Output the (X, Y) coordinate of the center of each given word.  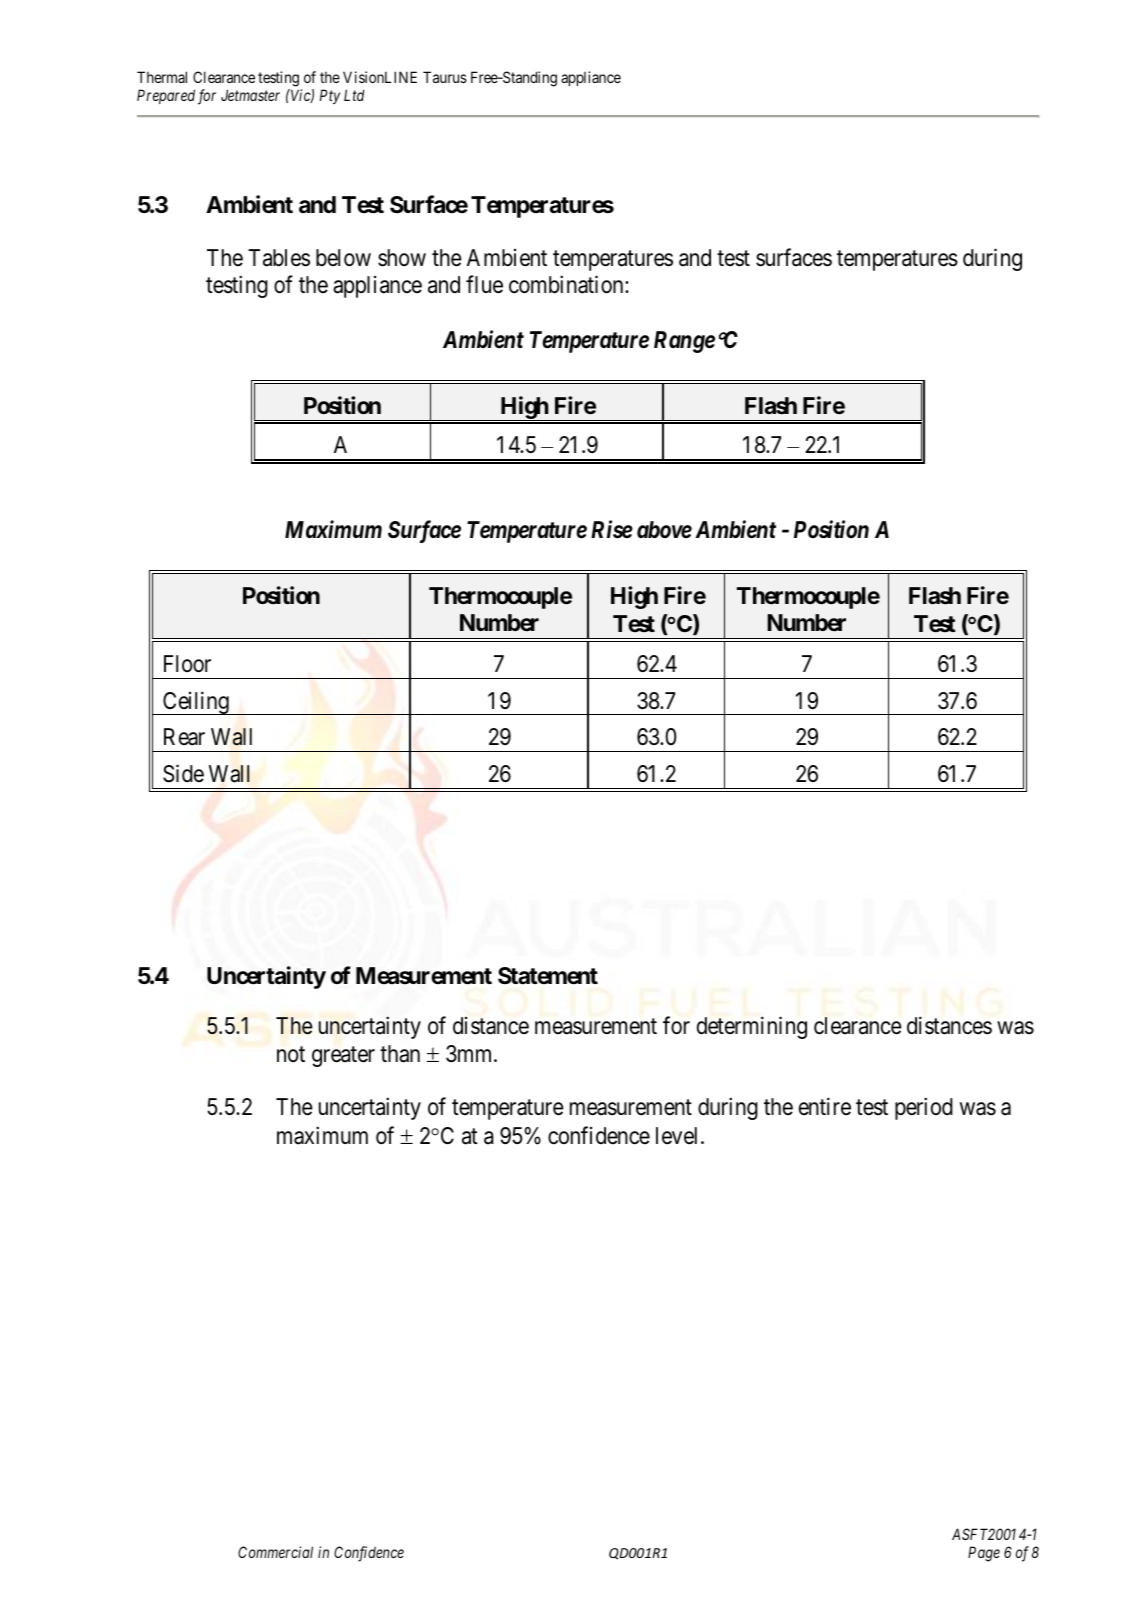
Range (684, 342)
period (924, 1109)
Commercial (275, 1552)
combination (567, 284)
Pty (330, 96)
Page (984, 1554)
